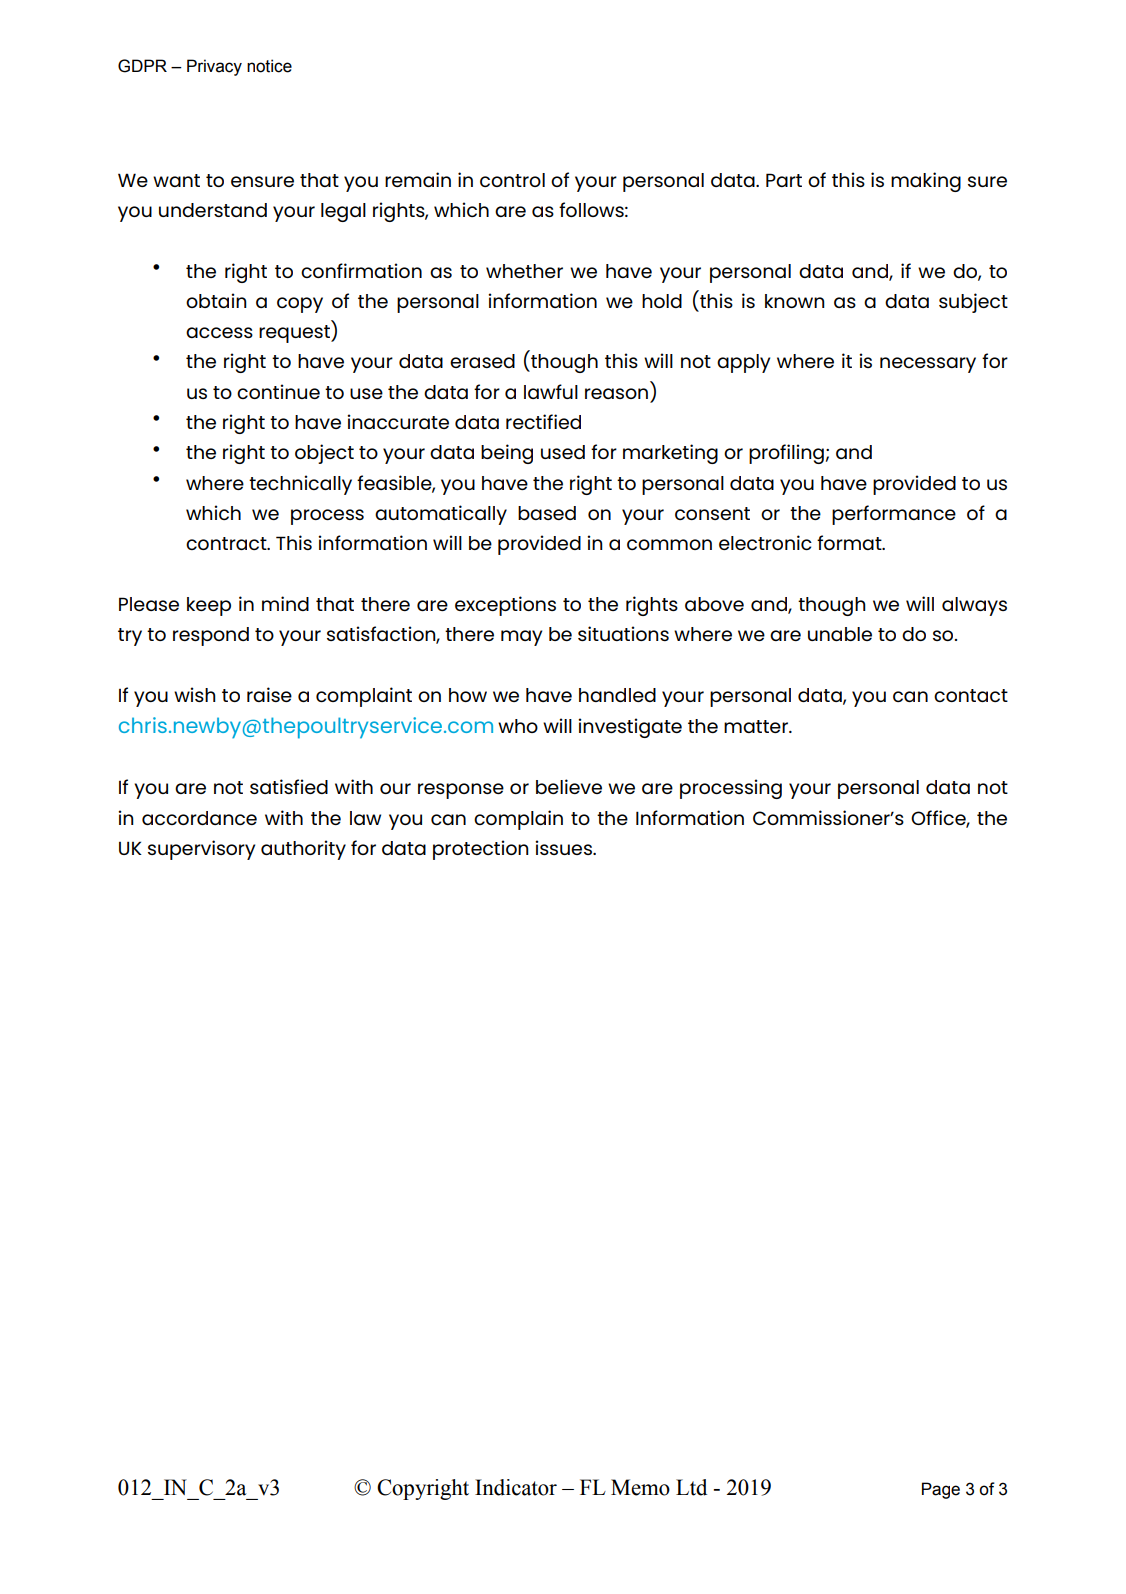  What do you see at coordinates (894, 515) in the image?
I see `performance` at bounding box center [894, 515].
